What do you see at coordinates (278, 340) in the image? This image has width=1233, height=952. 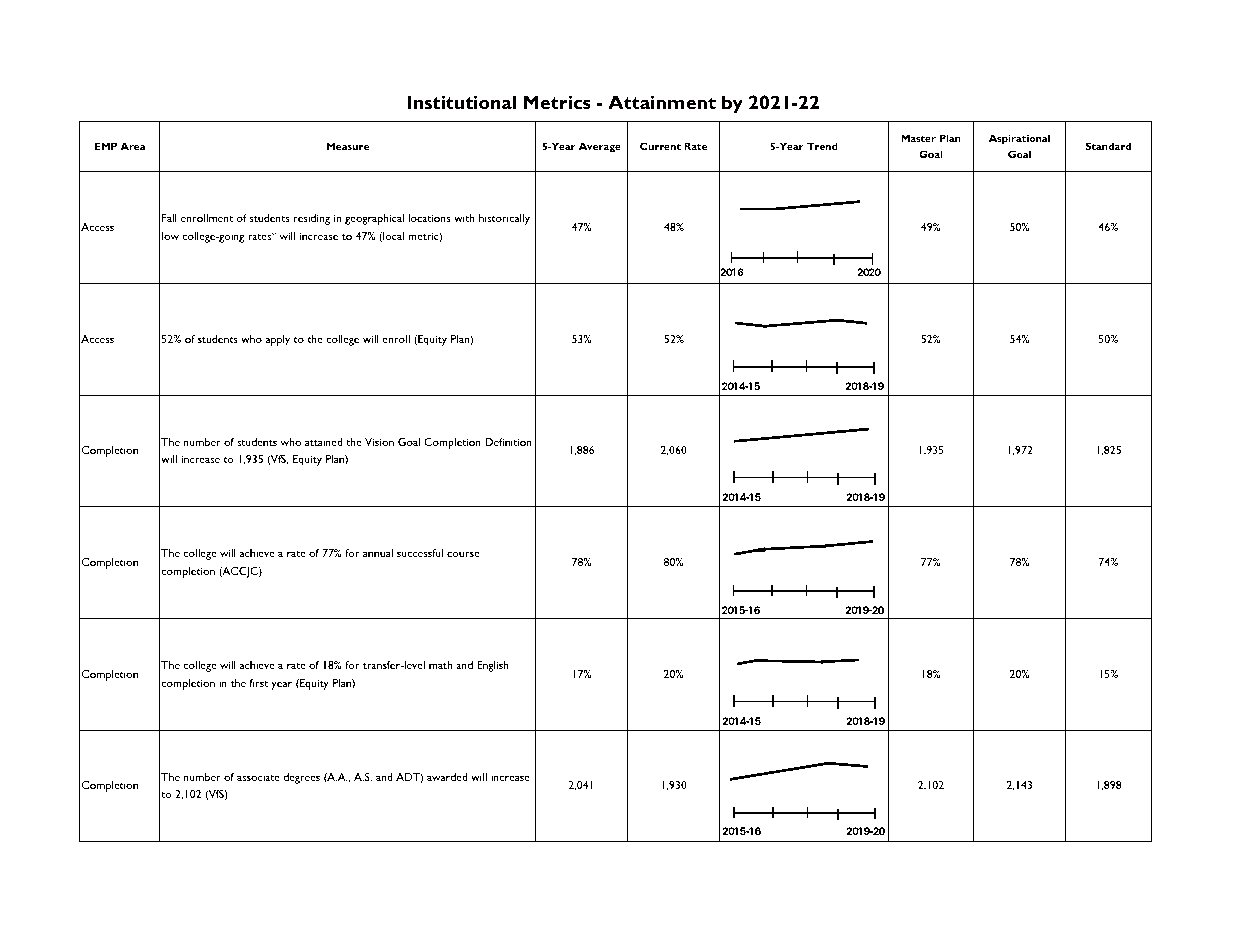 I see `apply` at bounding box center [278, 340].
